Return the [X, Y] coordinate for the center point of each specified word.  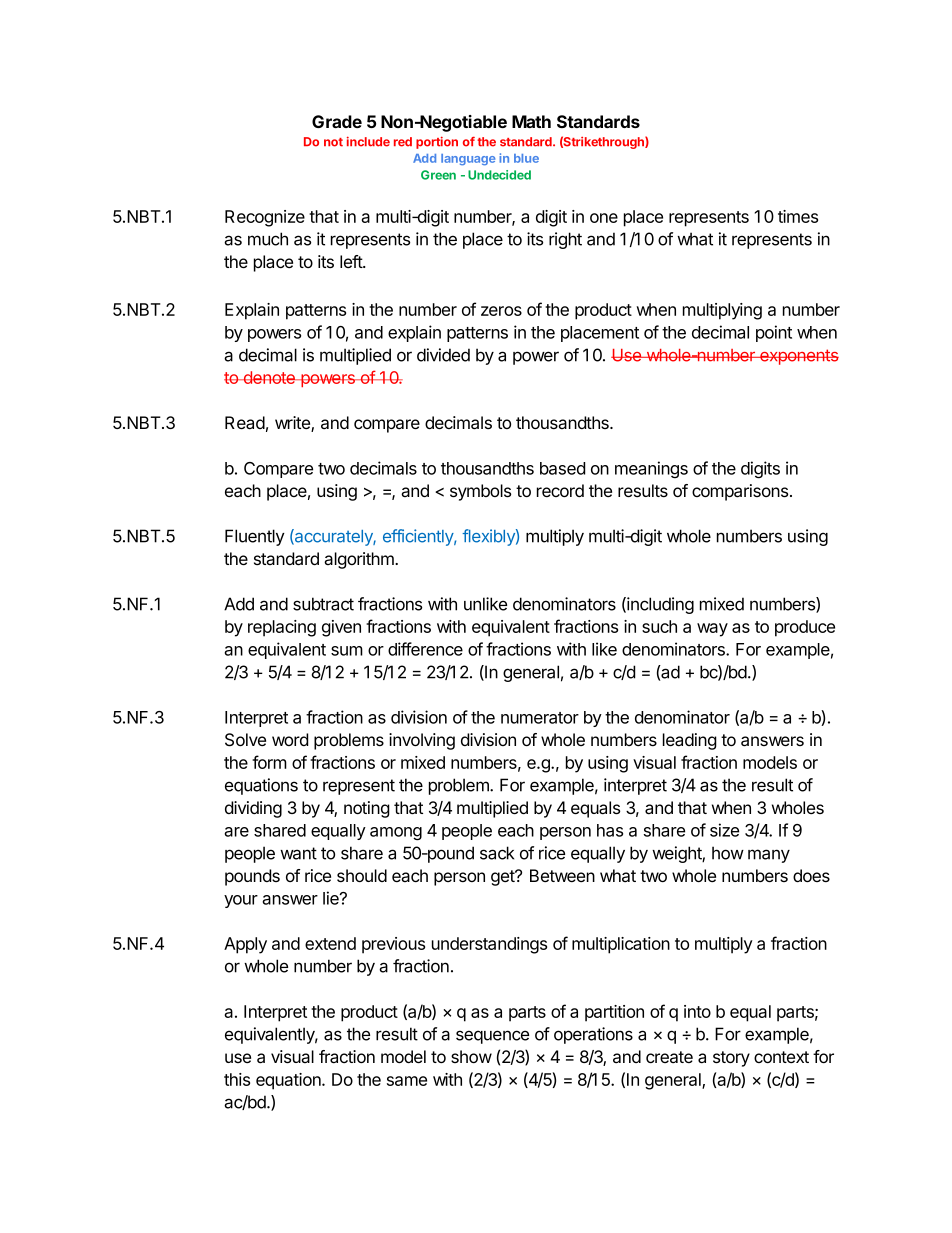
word [290, 739]
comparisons [740, 492]
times [798, 216]
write [293, 424]
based [562, 468]
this [237, 1079]
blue [526, 158]
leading [690, 741]
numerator [540, 718]
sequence [492, 1037]
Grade [337, 121]
